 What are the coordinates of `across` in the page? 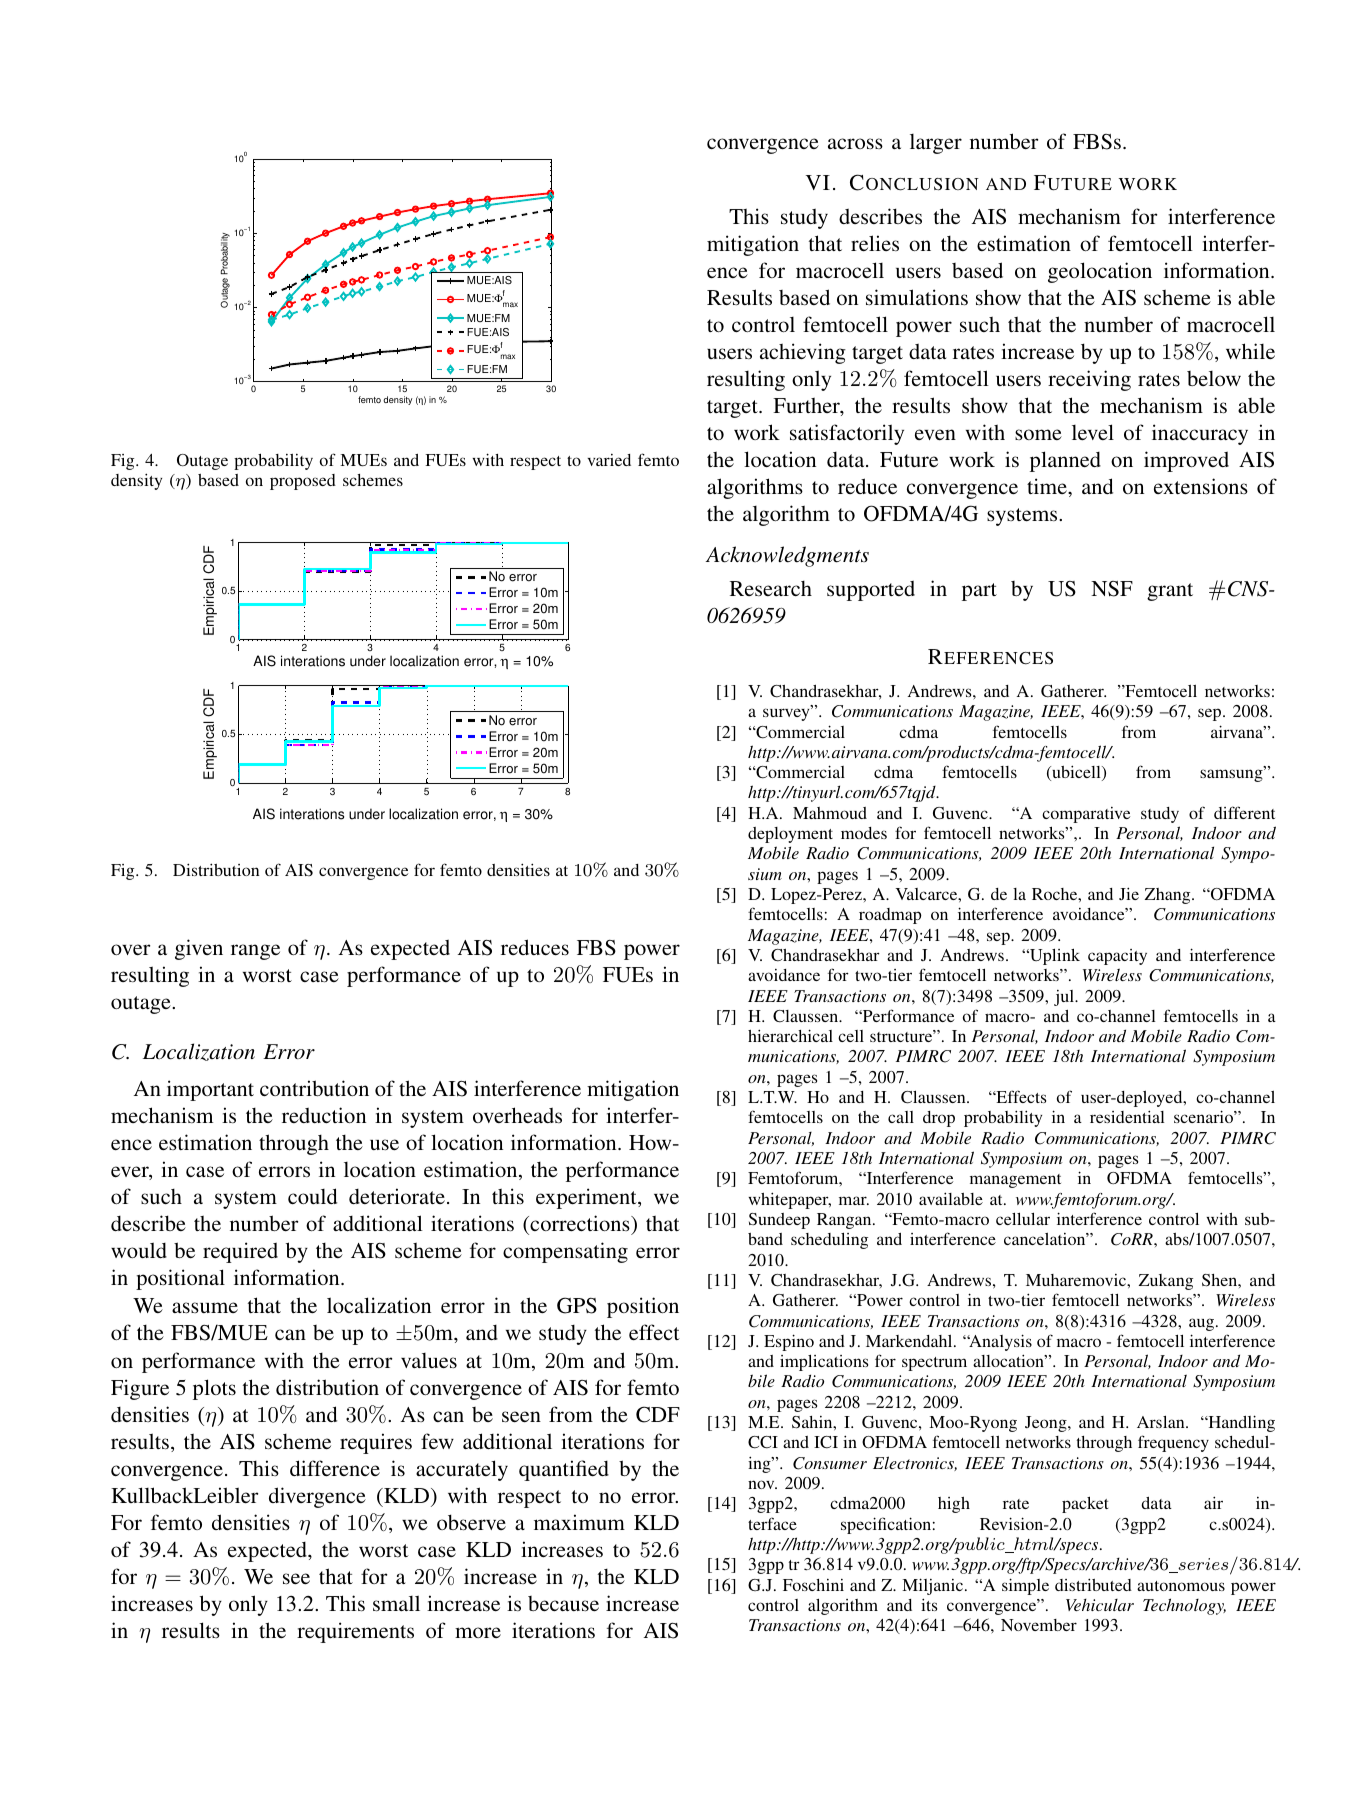 It's located at (855, 144).
